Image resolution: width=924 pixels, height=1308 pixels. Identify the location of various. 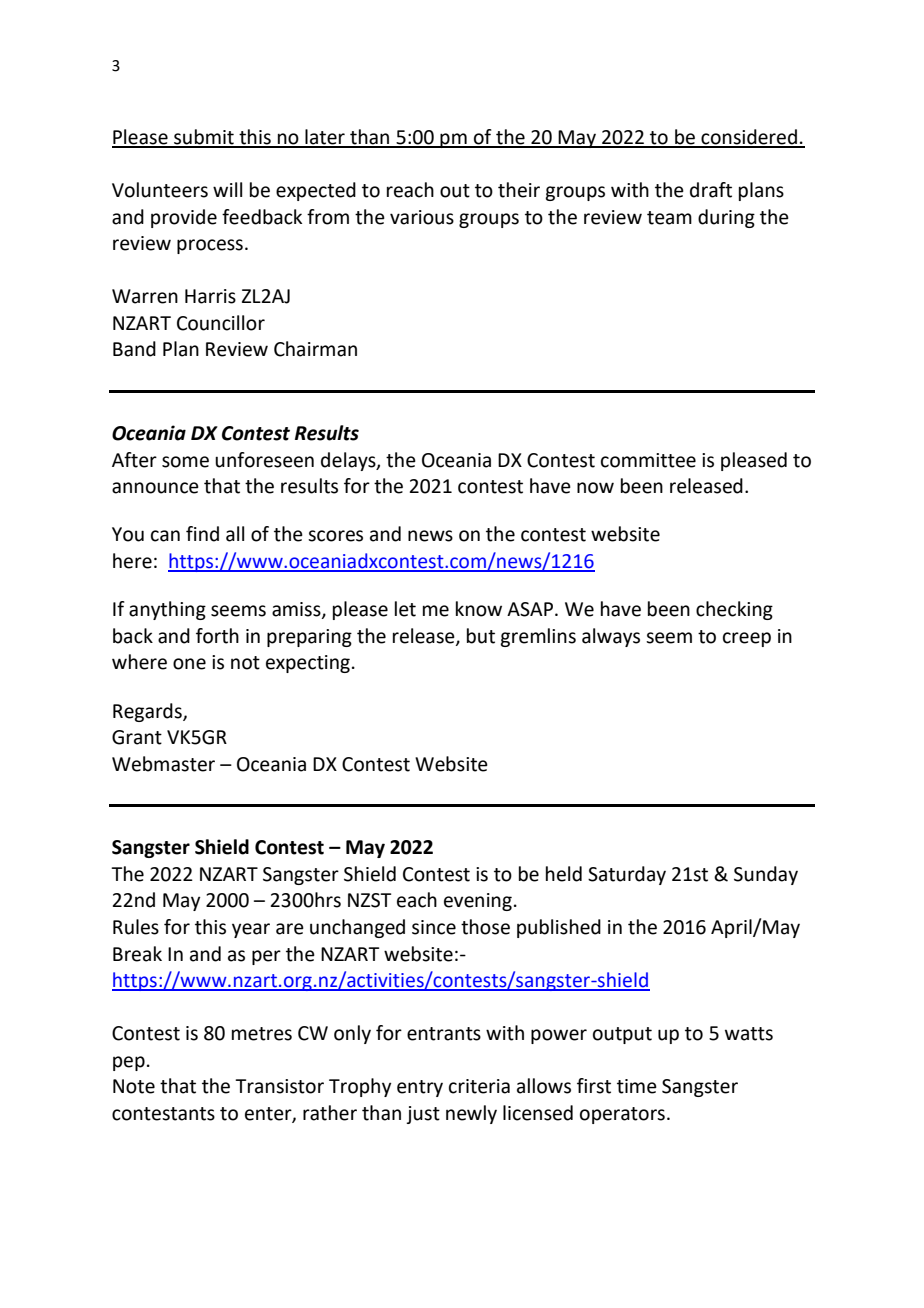
(422, 217).
